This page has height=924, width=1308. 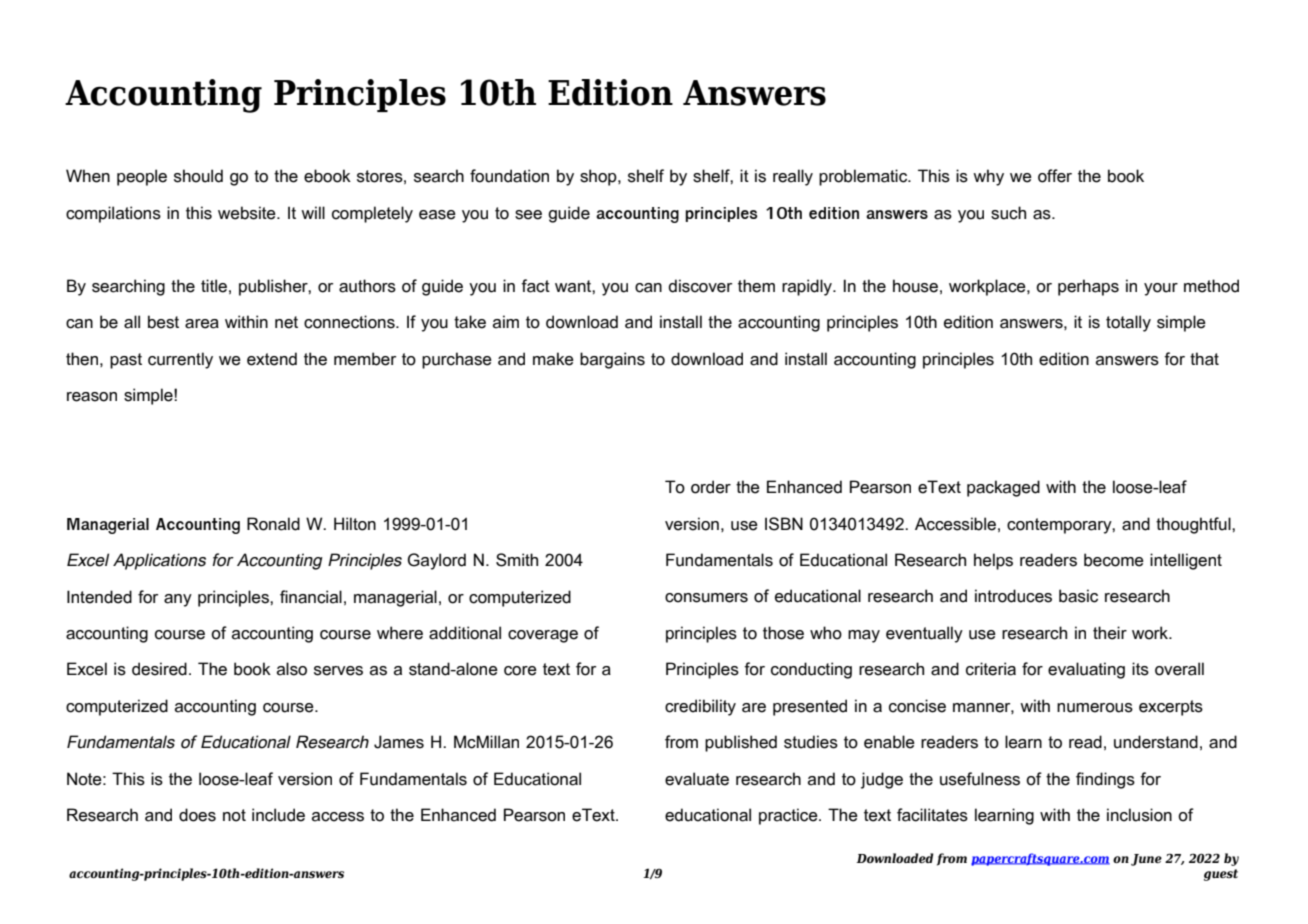 I want to click on reason, so click(x=92, y=397).
